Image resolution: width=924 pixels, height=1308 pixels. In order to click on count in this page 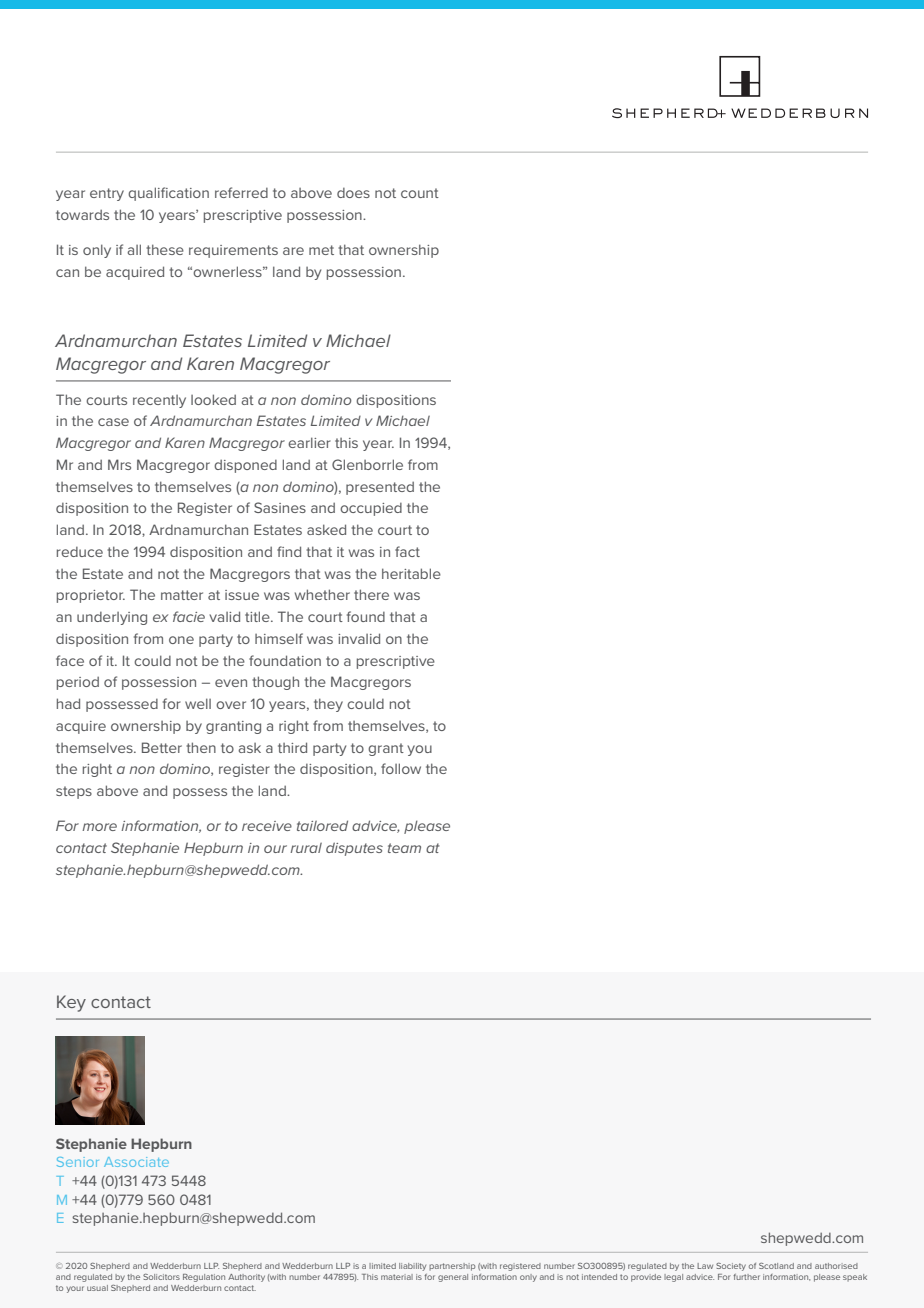, I will do `click(420, 193)`.
